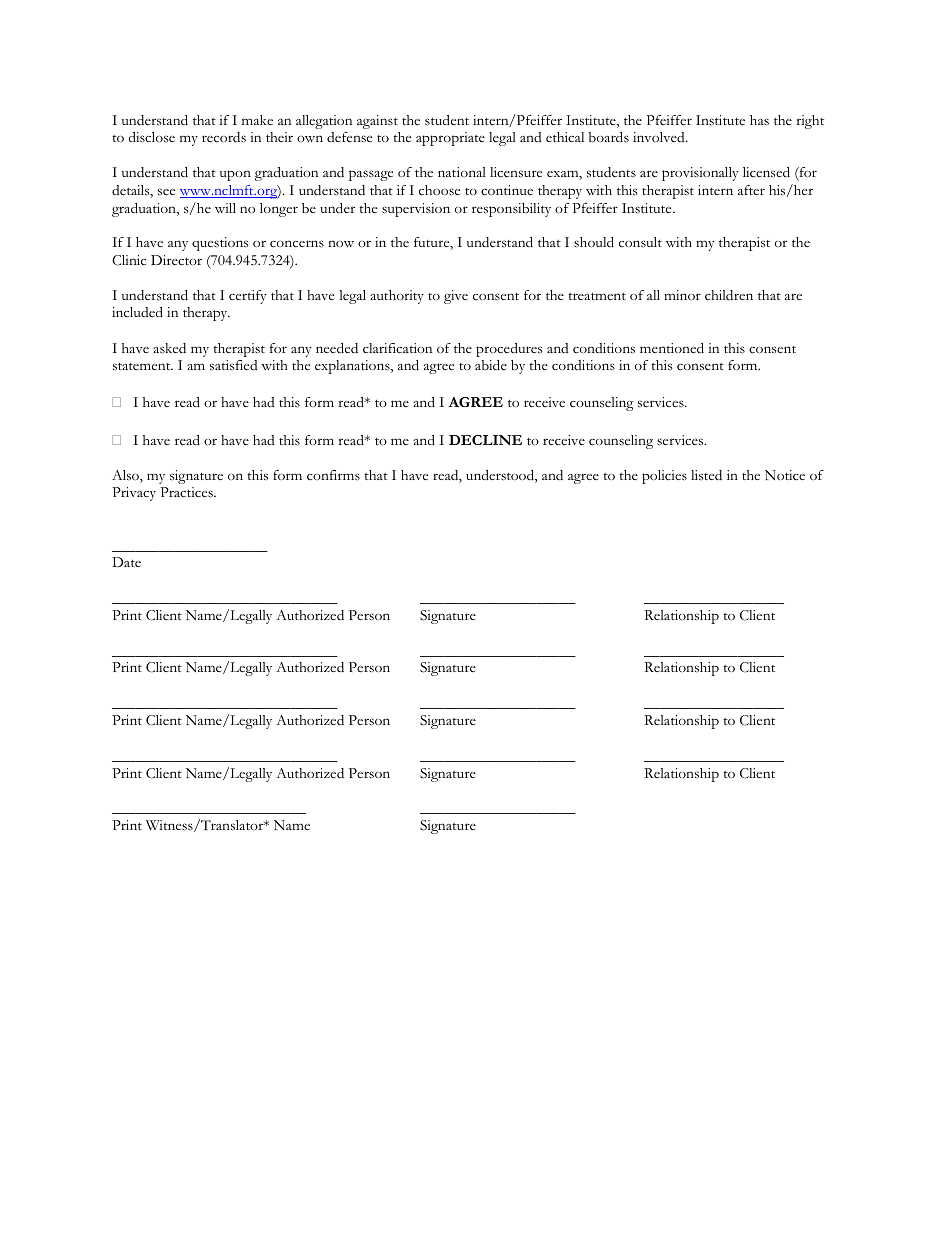 This document has height=1233, width=952. I want to click on certify, so click(248, 297).
